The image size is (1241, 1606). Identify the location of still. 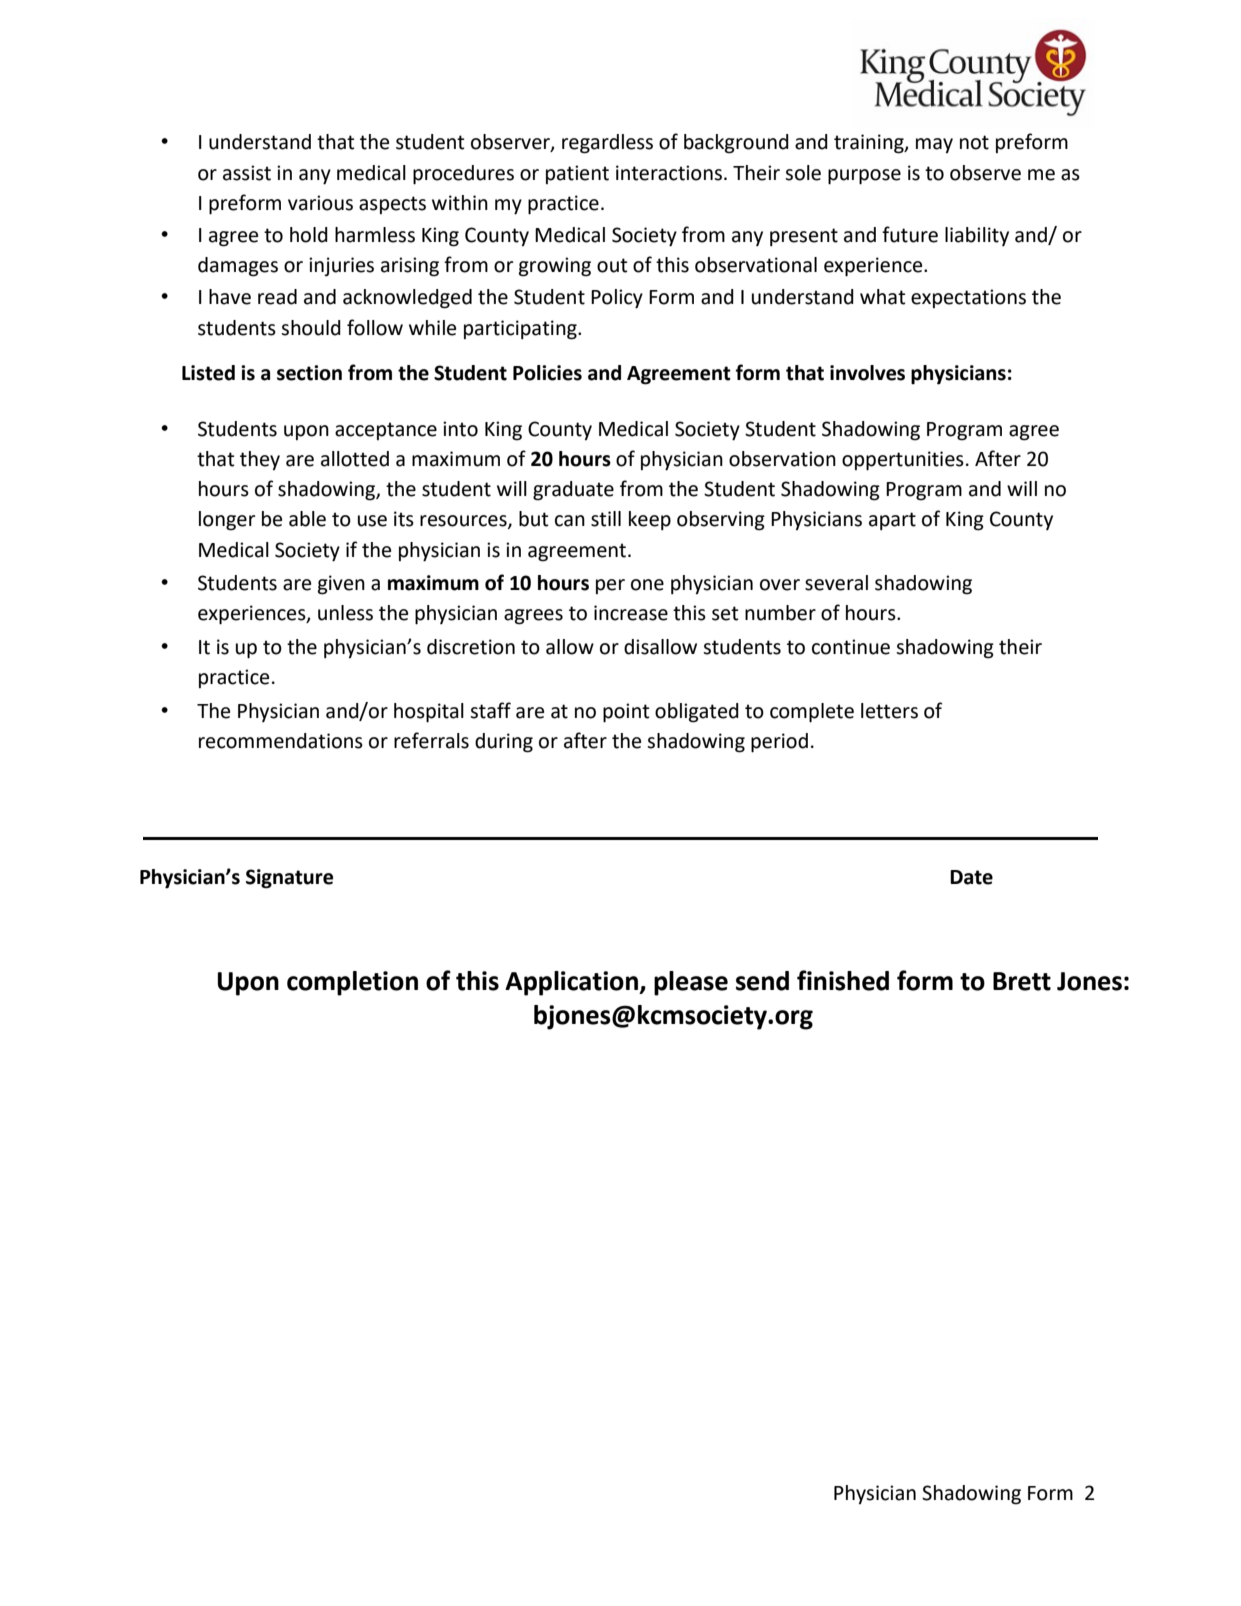
(606, 519).
